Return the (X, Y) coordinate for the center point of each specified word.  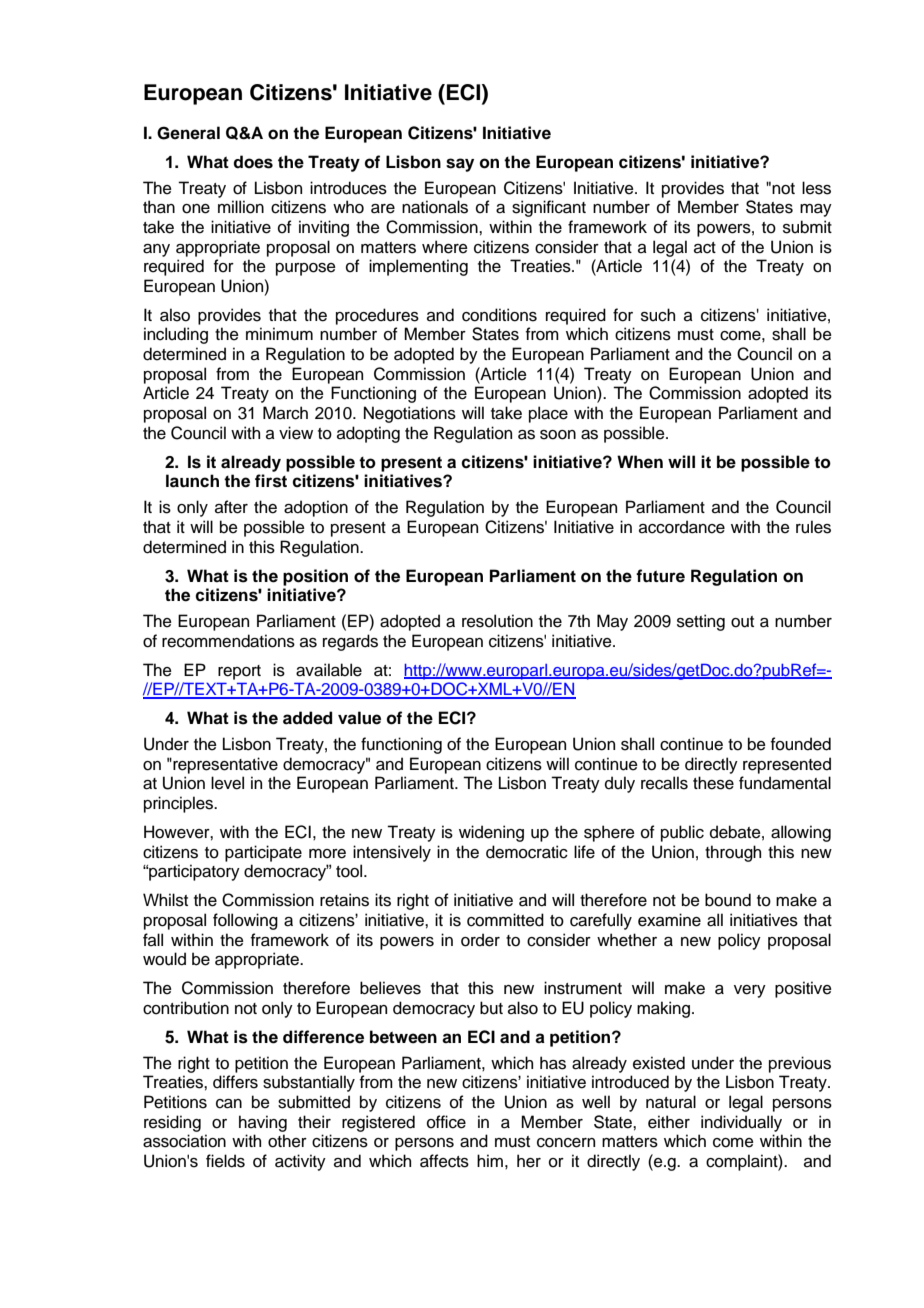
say (460, 165)
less (816, 188)
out (742, 622)
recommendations (228, 641)
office (446, 1122)
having (263, 1123)
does (253, 162)
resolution (497, 621)
